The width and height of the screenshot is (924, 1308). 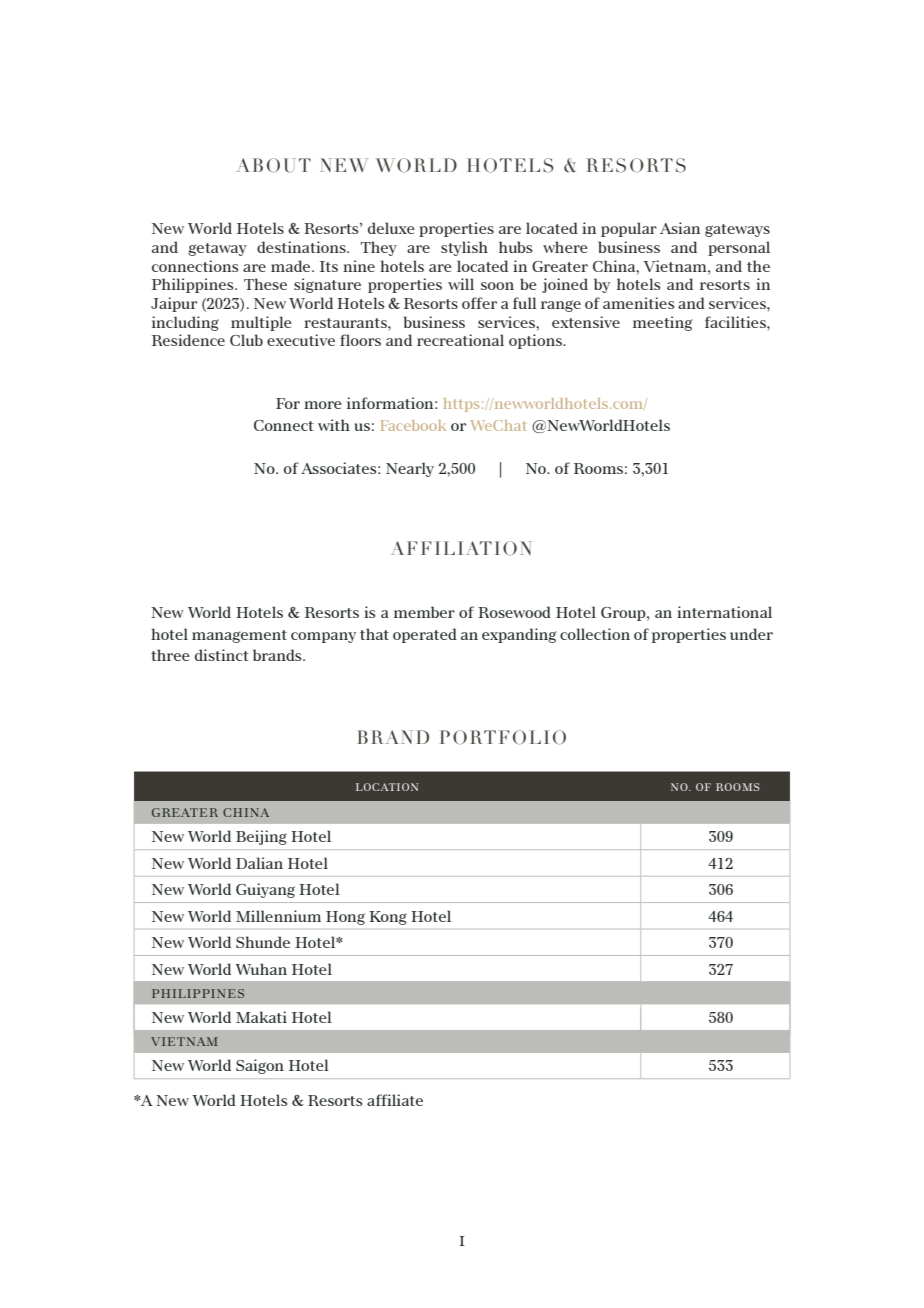 What do you see at coordinates (334, 425) in the screenshot?
I see `with` at bounding box center [334, 425].
